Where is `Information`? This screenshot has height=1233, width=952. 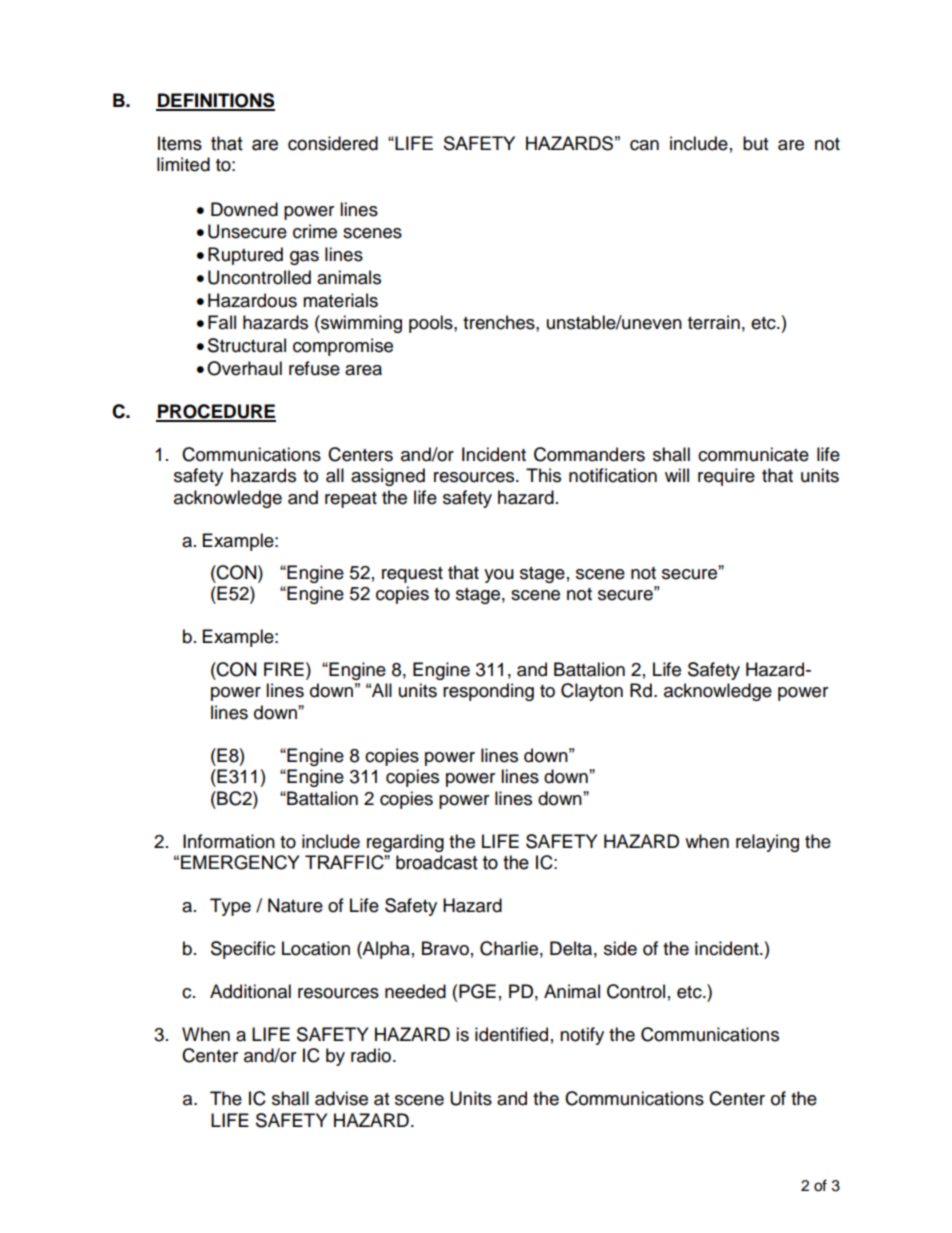 Information is located at coordinates (229, 841).
